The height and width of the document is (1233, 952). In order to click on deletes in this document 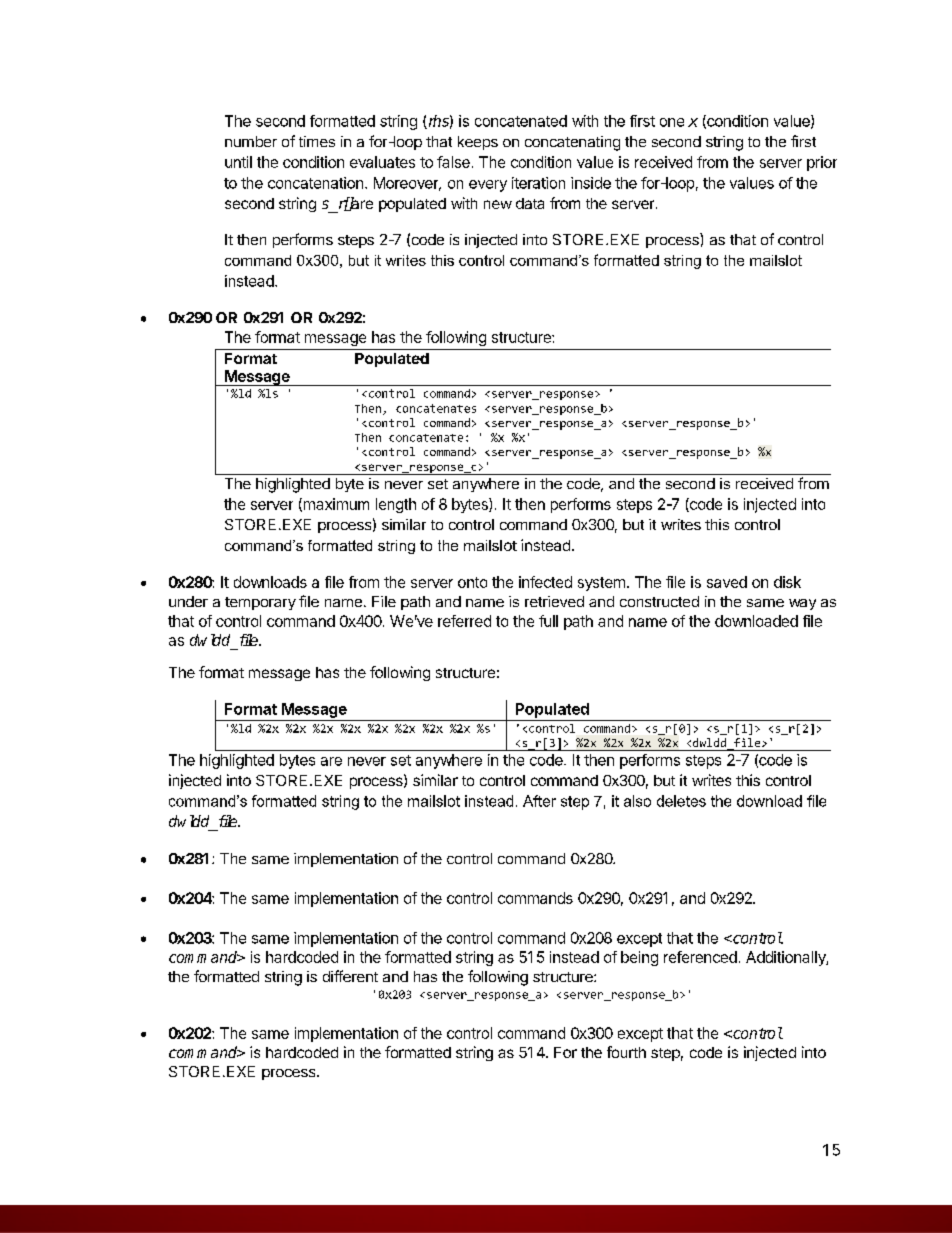, I will do `click(681, 801)`.
